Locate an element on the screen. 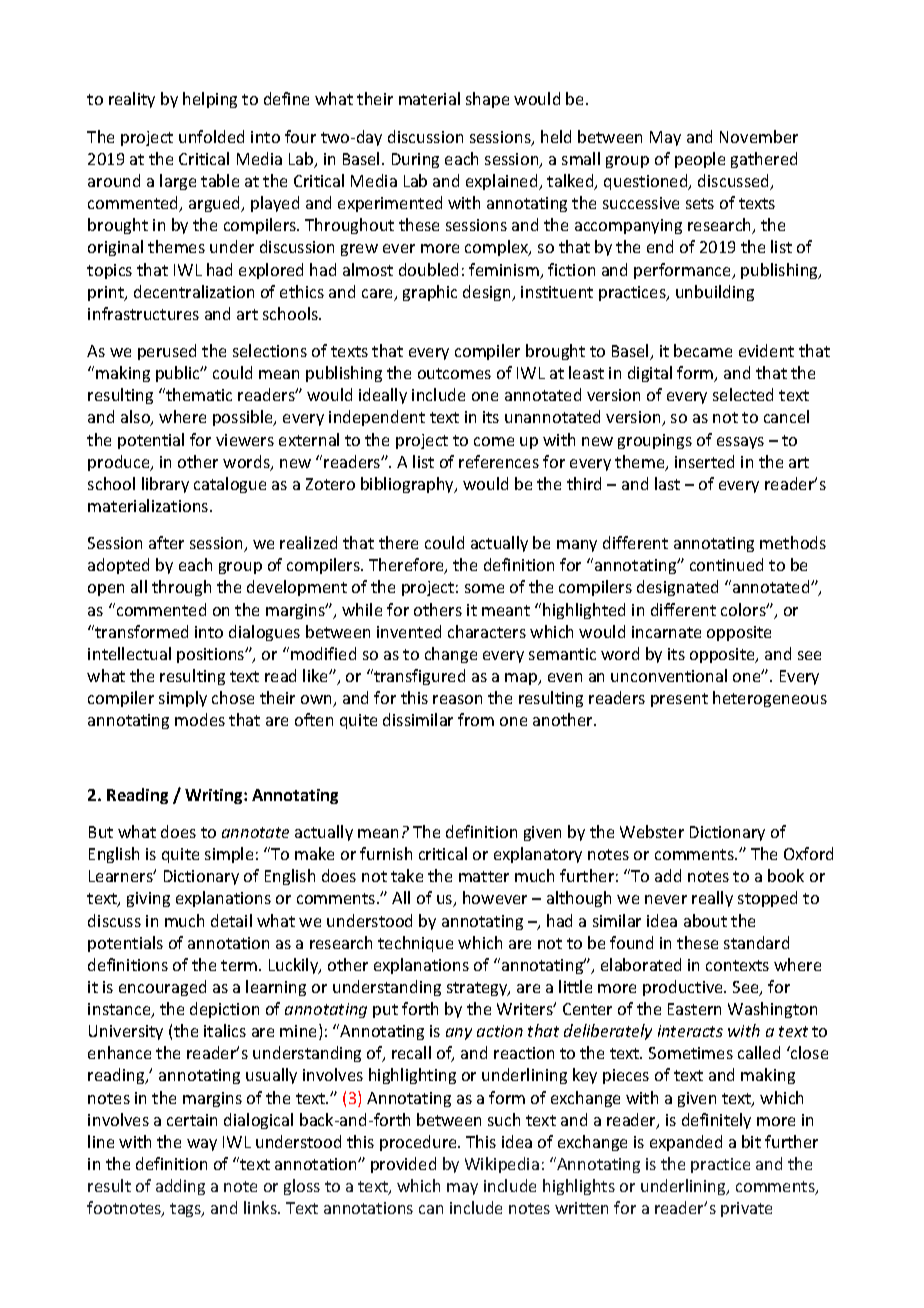 The width and height of the screenshot is (924, 1308). about is located at coordinates (705, 920).
